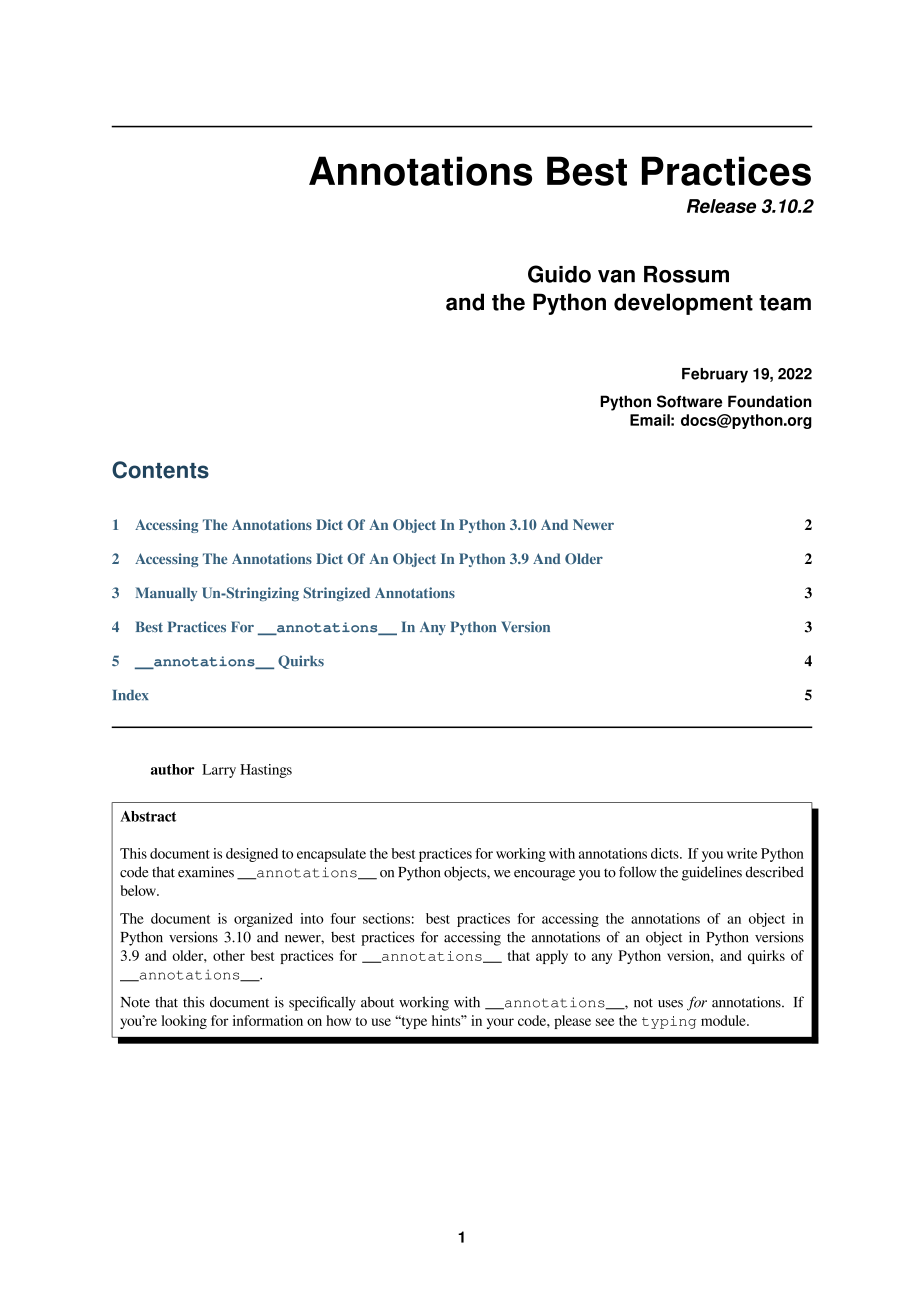 This page has width=924, height=1308. What do you see at coordinates (559, 274) in the page?
I see `Guido` at bounding box center [559, 274].
